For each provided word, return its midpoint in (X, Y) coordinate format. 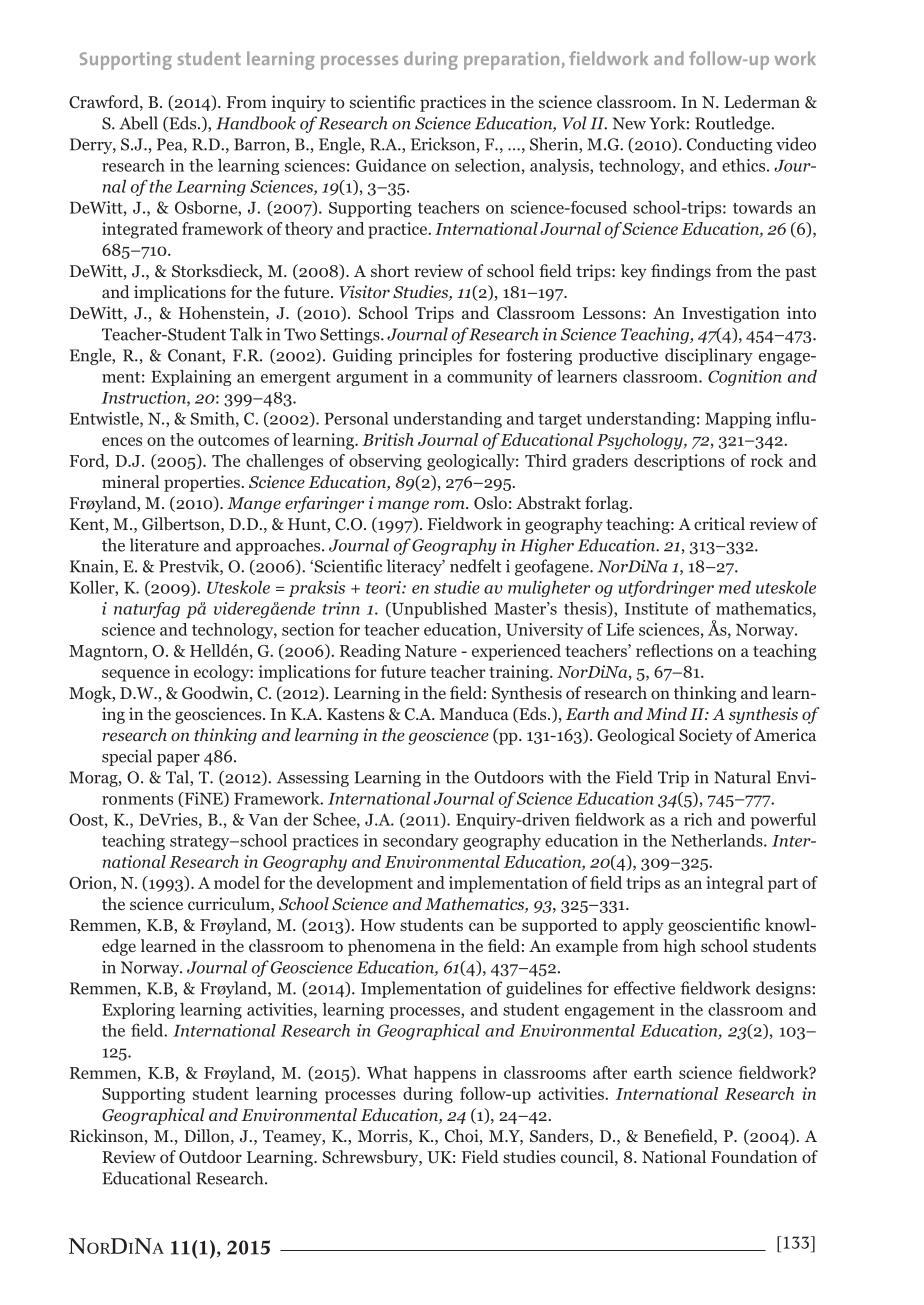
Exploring (138, 1011)
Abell (138, 123)
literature (164, 545)
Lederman (762, 101)
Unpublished (438, 610)
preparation (511, 61)
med (735, 587)
